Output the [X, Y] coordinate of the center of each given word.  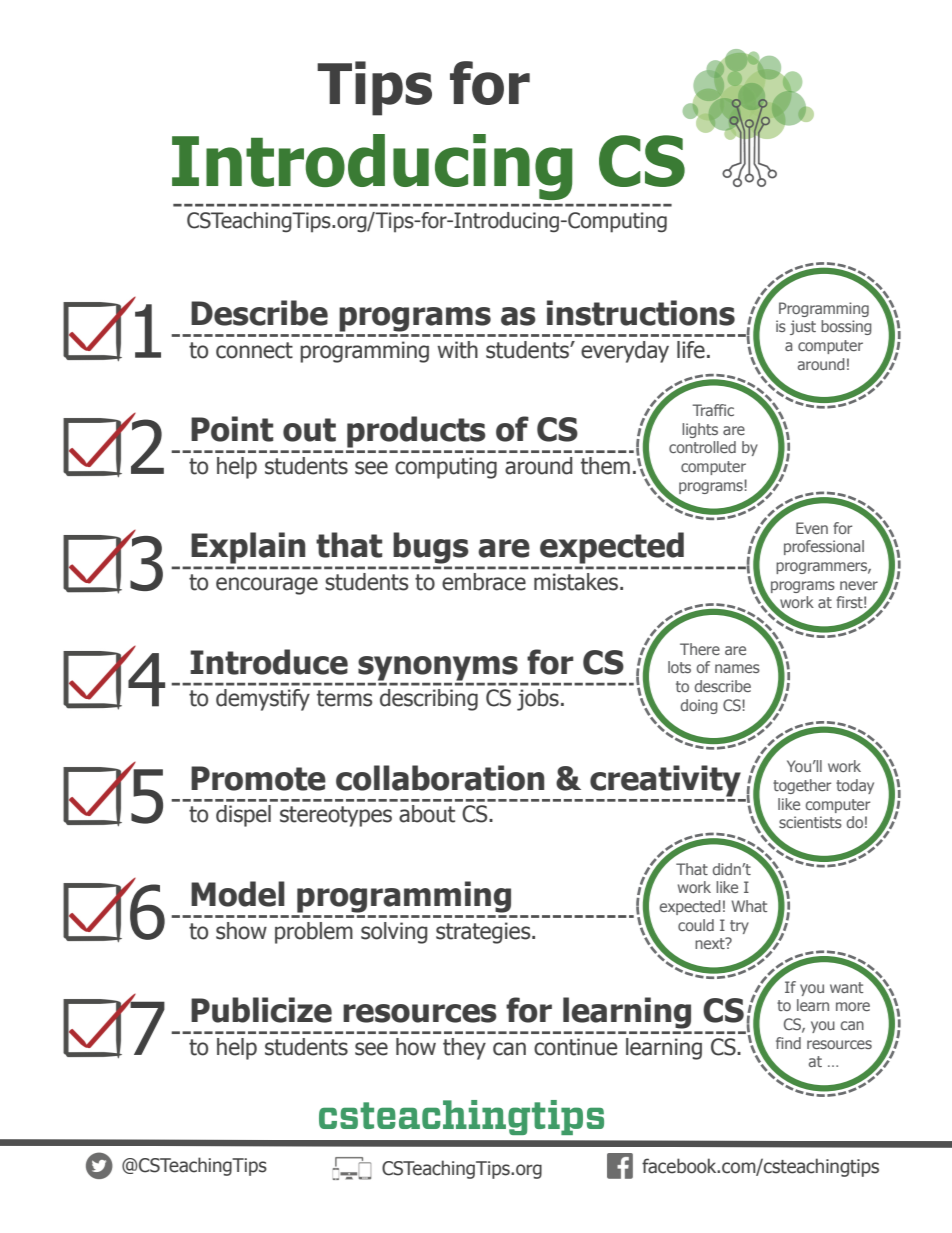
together [802, 786]
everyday [625, 352]
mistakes [576, 582]
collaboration [440, 778]
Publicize [261, 1010]
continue [575, 1047]
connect [254, 350]
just [803, 327]
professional [824, 547]
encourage [267, 586]
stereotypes [336, 816]
